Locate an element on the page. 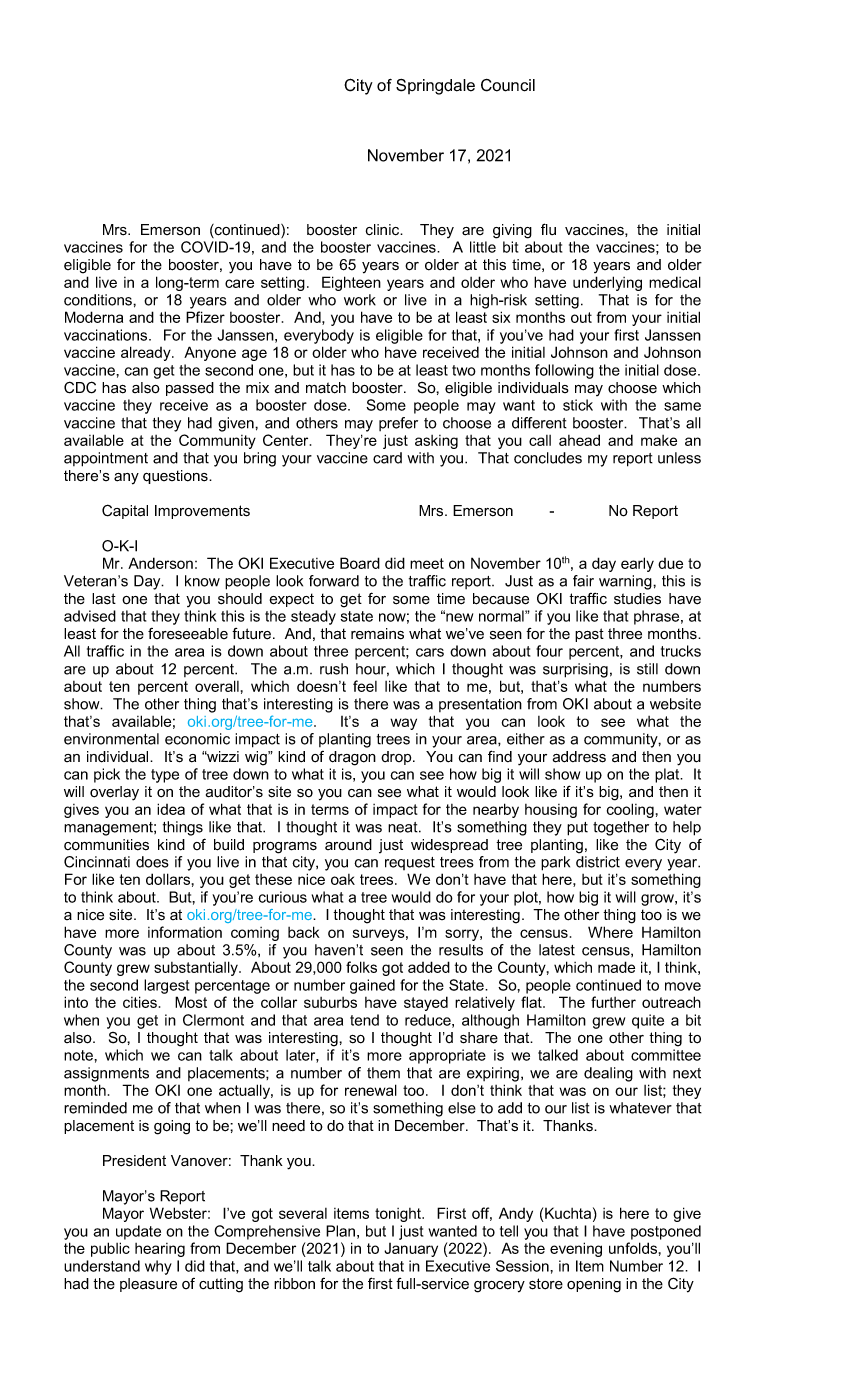  district is located at coordinates (598, 862).
